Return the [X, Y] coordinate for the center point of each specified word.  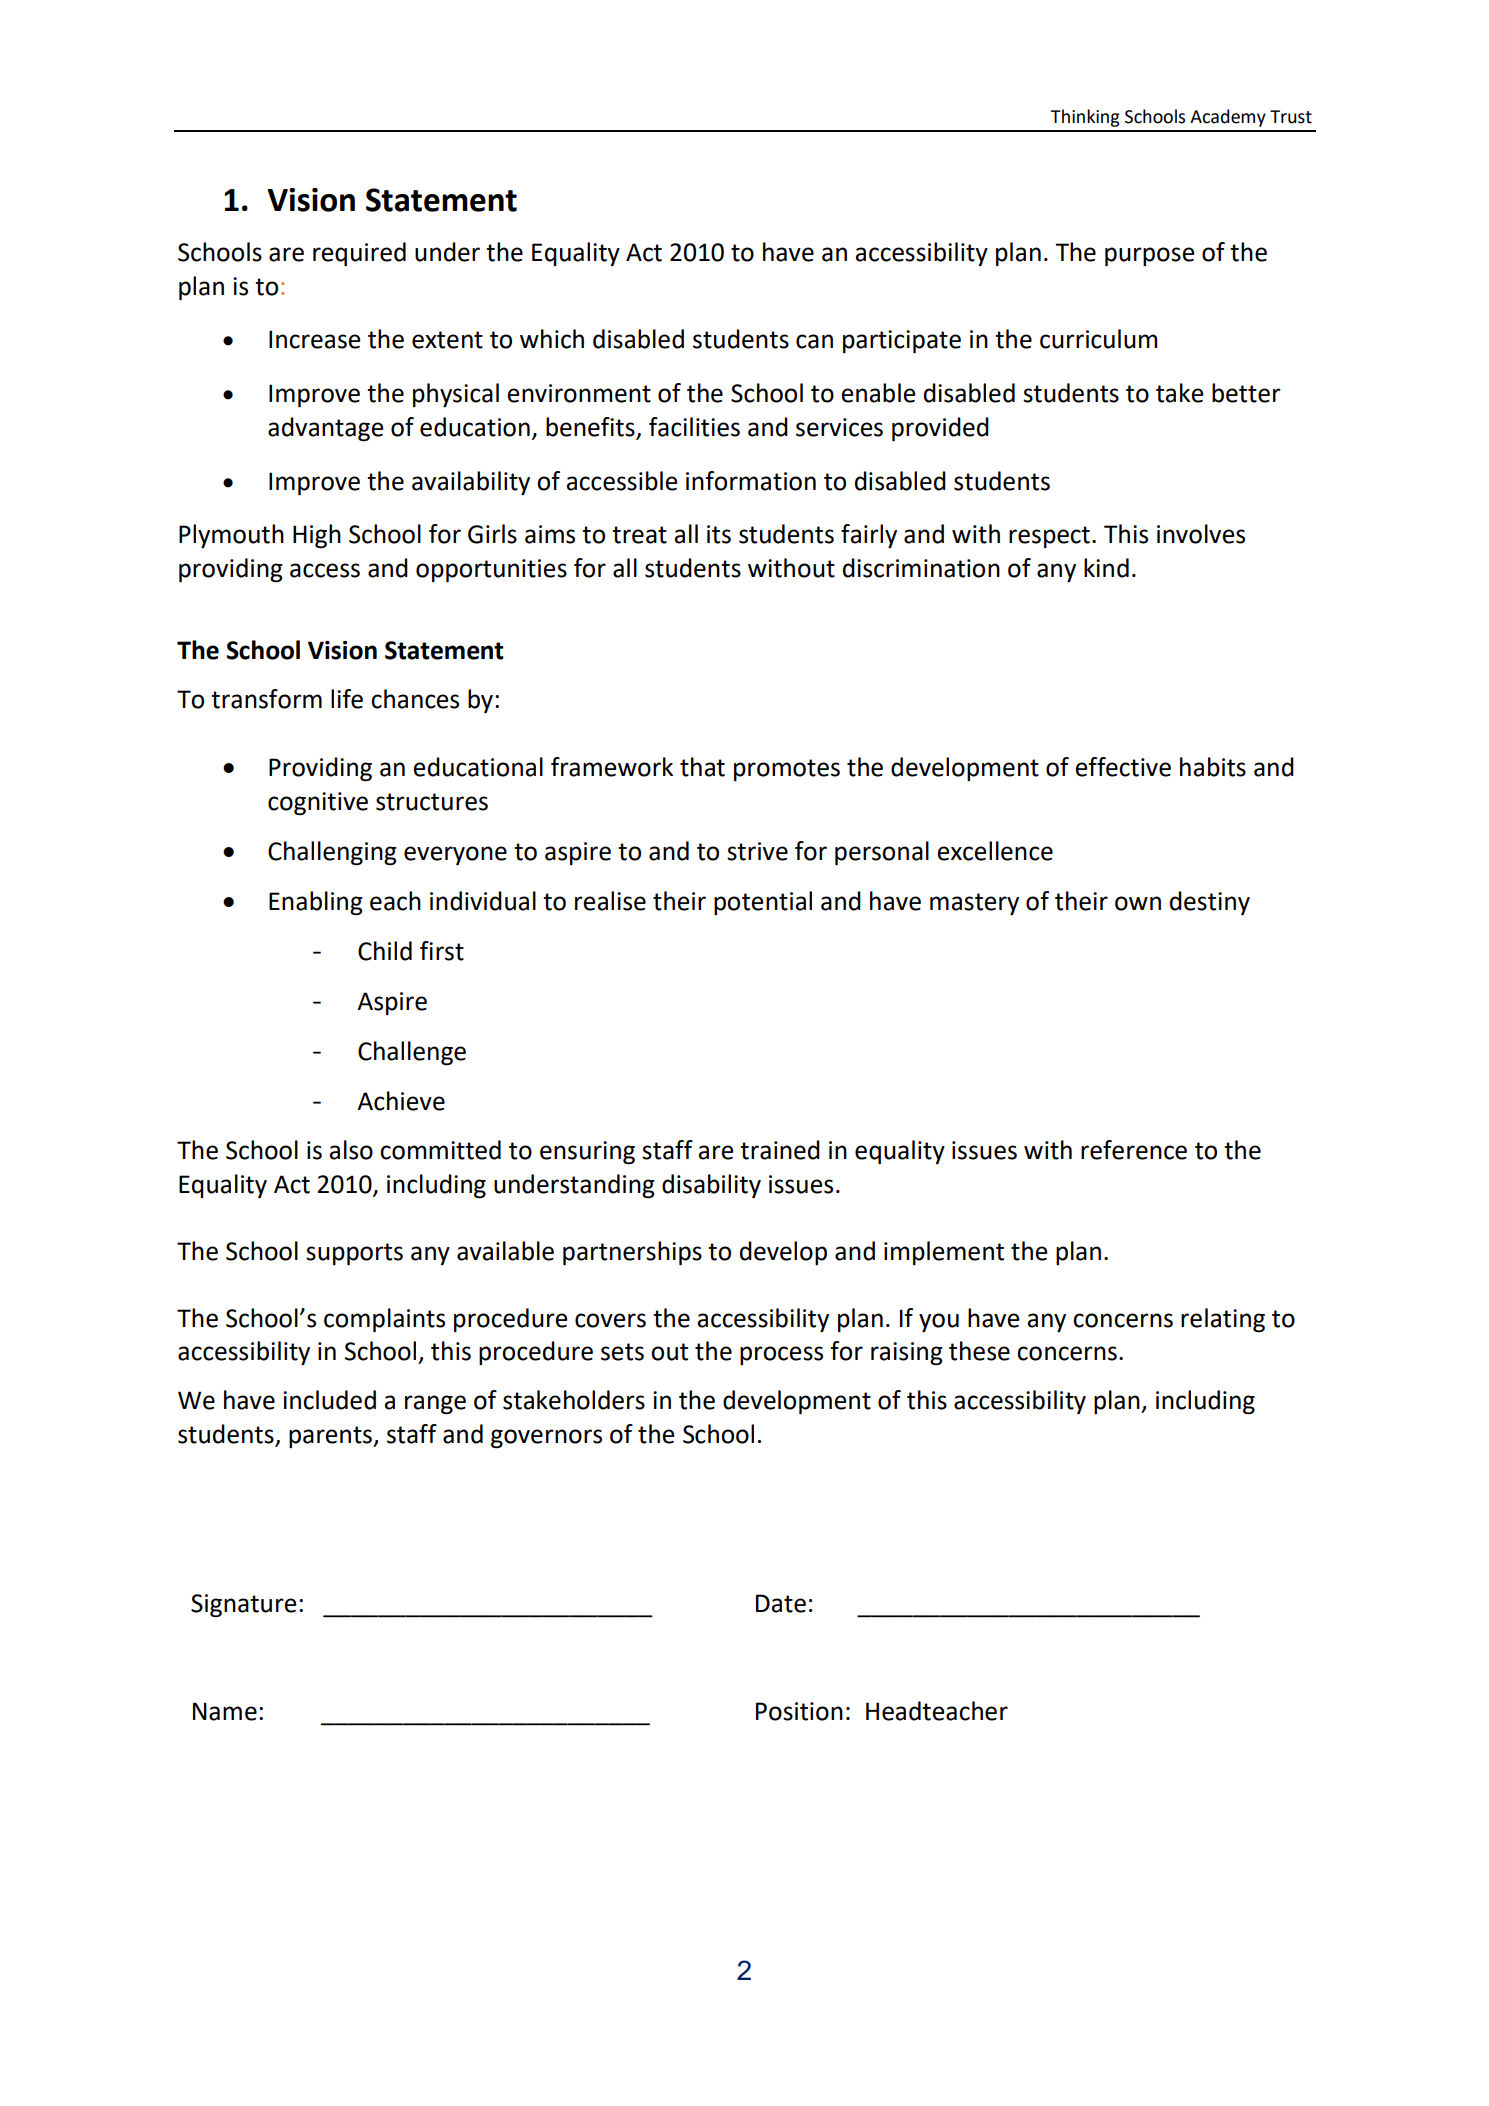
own [1138, 903]
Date [781, 1603]
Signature [244, 1605]
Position [799, 1711]
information [751, 481]
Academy [1228, 118]
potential [763, 903]
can [814, 341]
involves [1201, 534]
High [317, 536]
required [359, 254]
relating [1223, 1320]
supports [354, 1254]
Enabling [316, 903]
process [781, 1355]
